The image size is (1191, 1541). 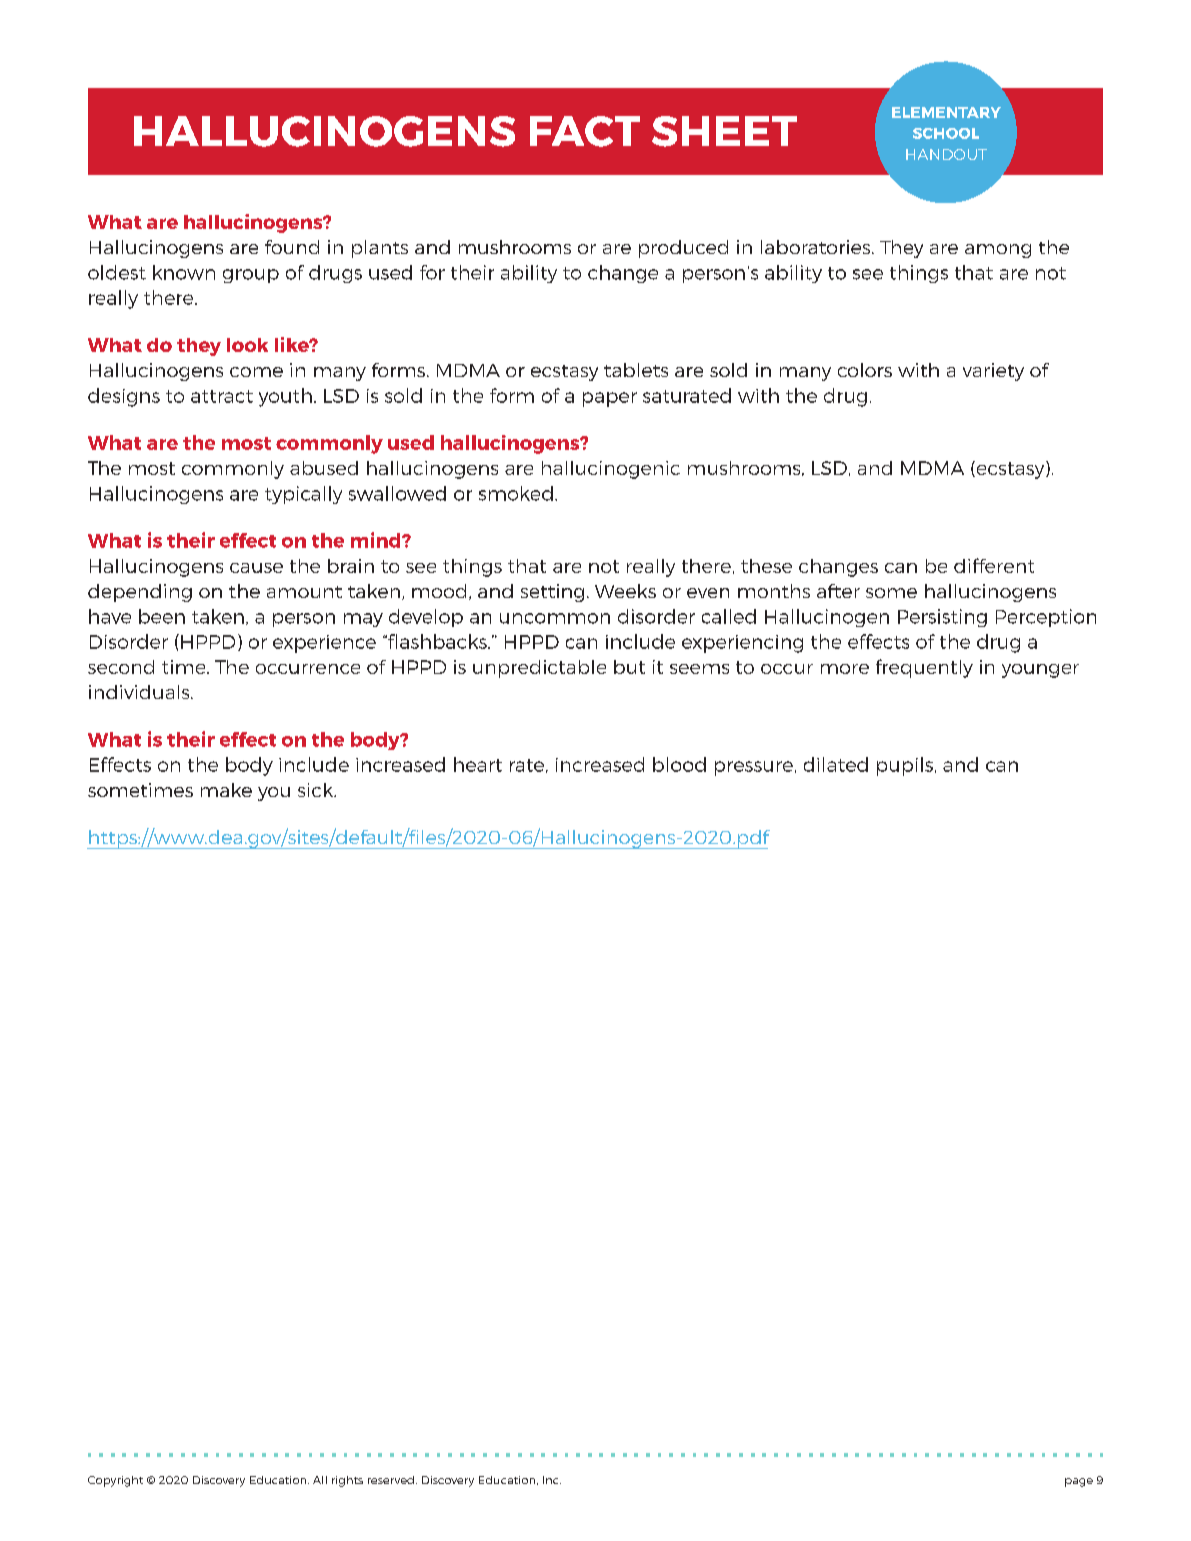 What do you see at coordinates (292, 247) in the document?
I see `found` at bounding box center [292, 247].
